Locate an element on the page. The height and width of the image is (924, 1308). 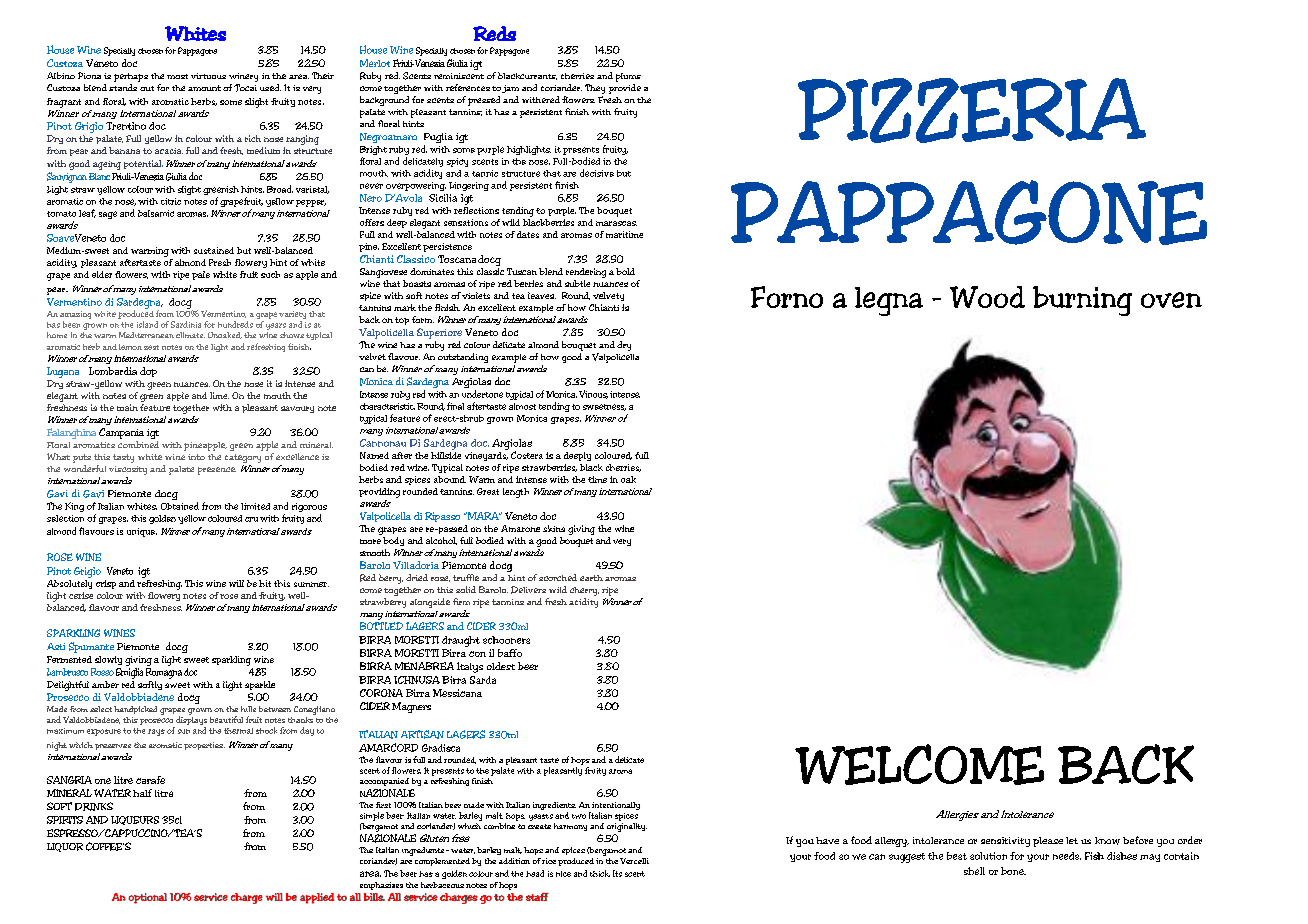
bone is located at coordinates (1013, 871).
